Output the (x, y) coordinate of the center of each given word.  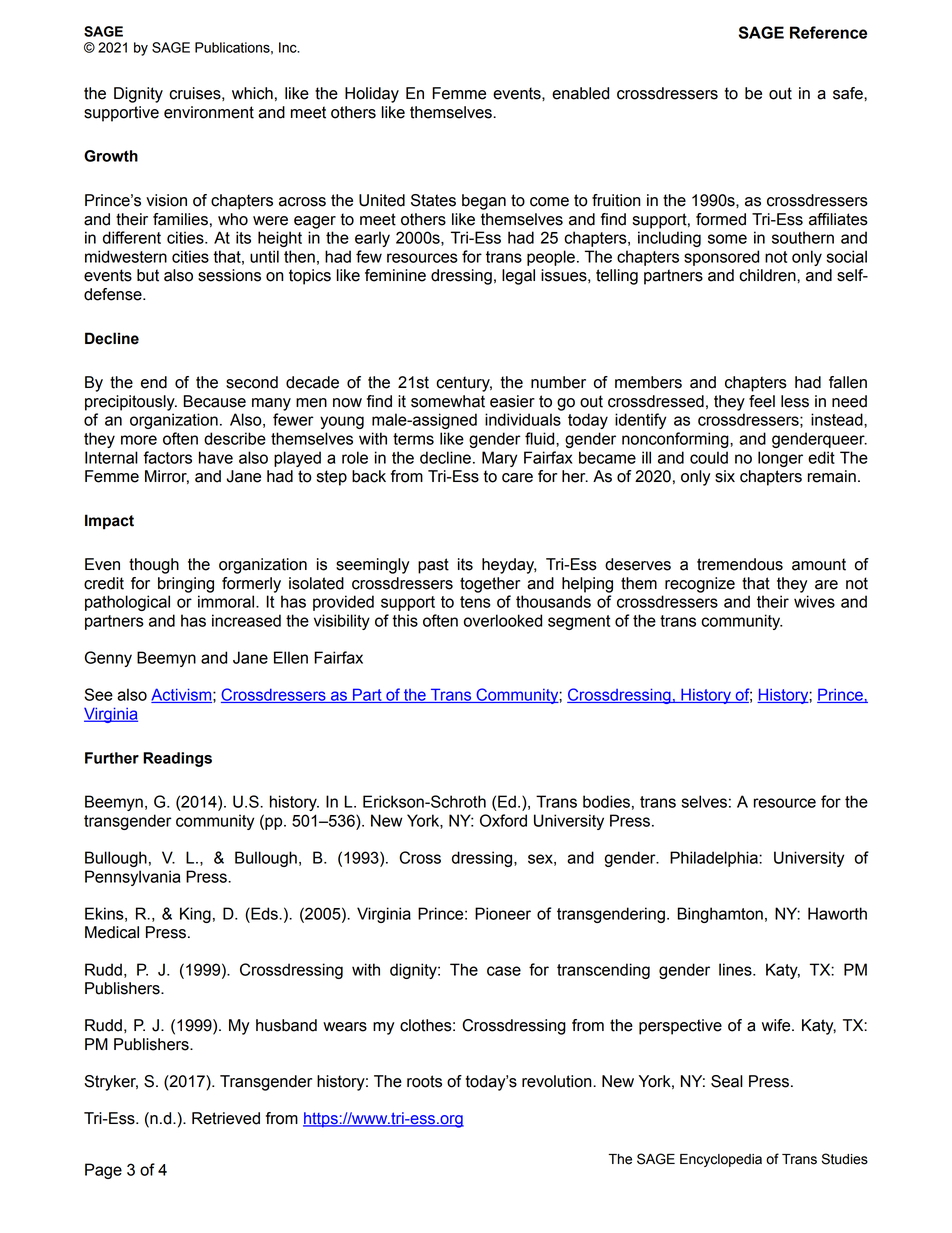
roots (424, 1081)
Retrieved (226, 1118)
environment (209, 112)
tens (475, 602)
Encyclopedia (721, 1160)
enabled (580, 93)
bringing (186, 585)
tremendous (740, 564)
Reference (828, 32)
